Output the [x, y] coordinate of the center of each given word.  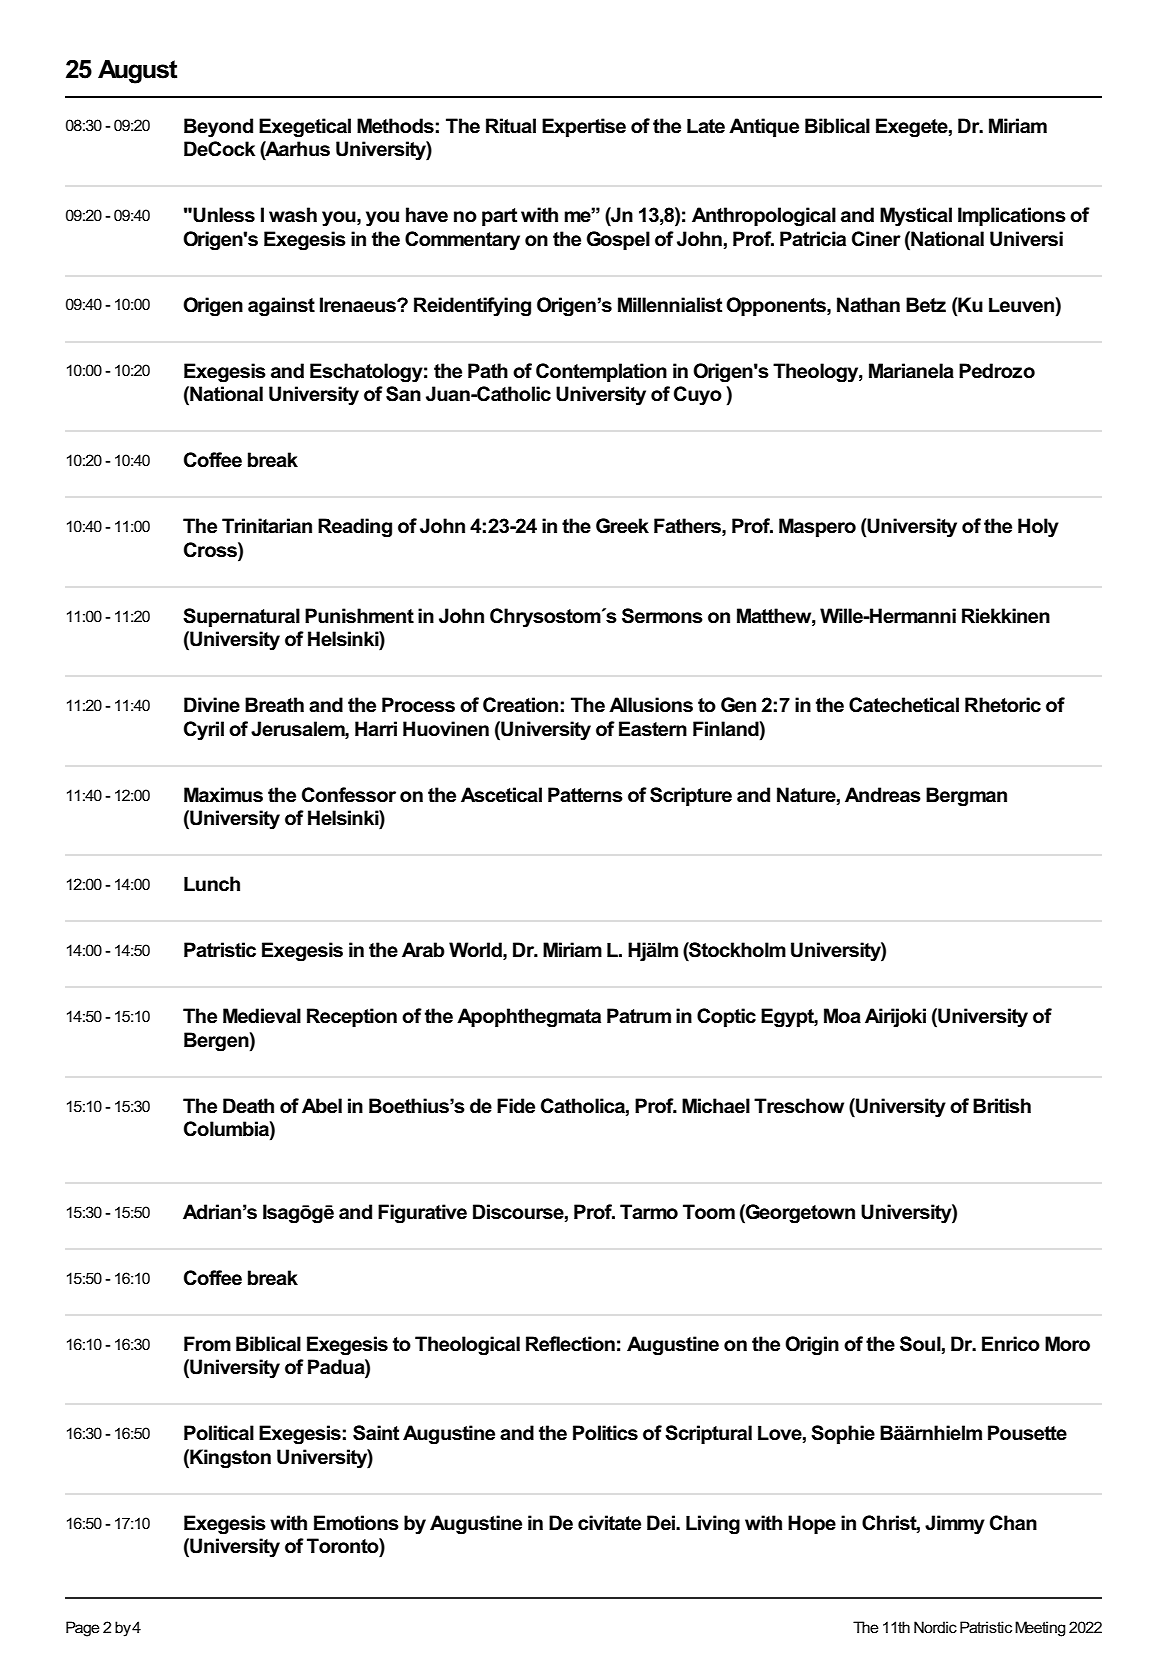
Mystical [916, 217]
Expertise [584, 127]
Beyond [218, 128]
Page [83, 1629]
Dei [662, 1523]
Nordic [935, 1627]
